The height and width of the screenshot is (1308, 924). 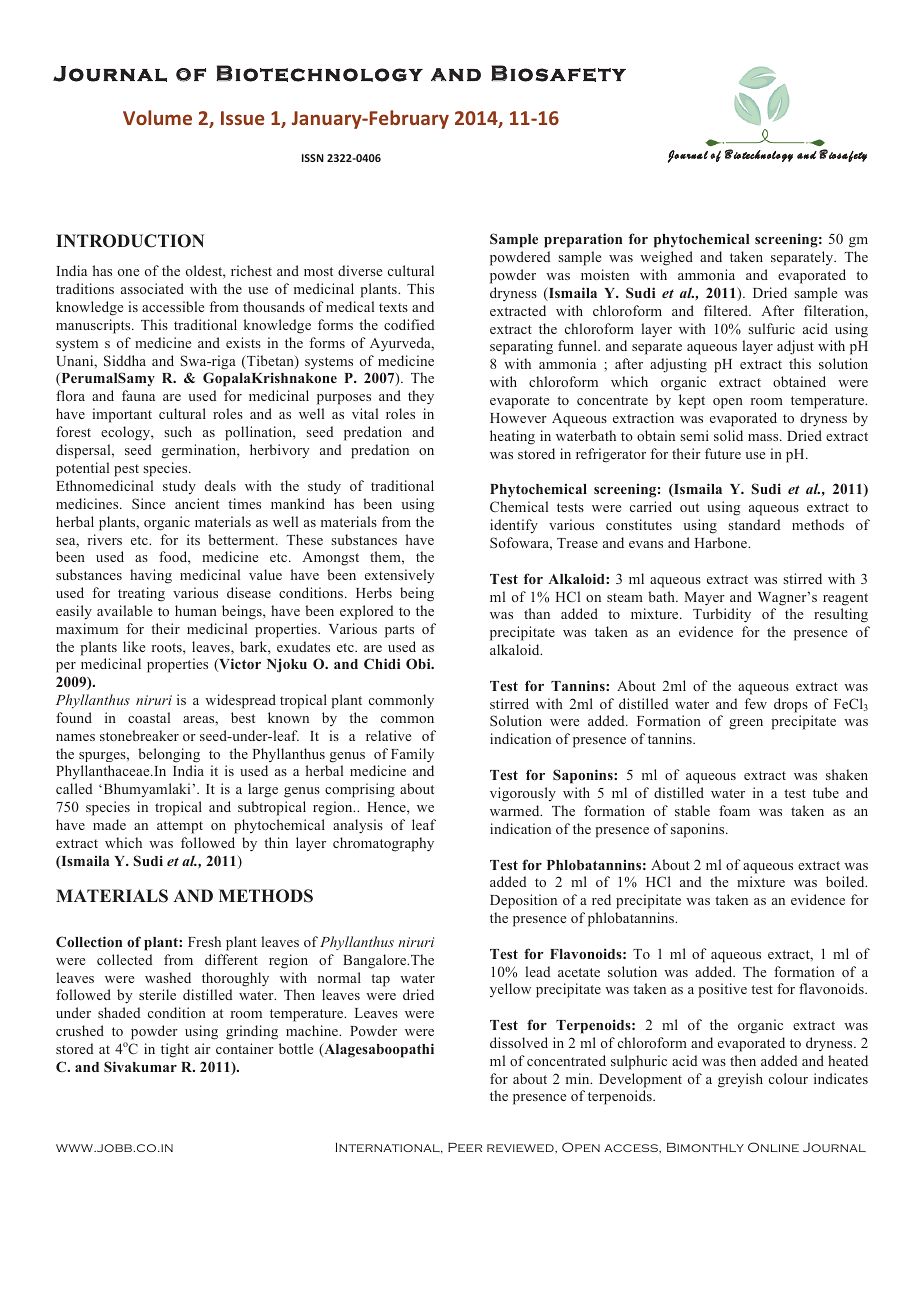 I want to click on Online, so click(x=773, y=1147).
